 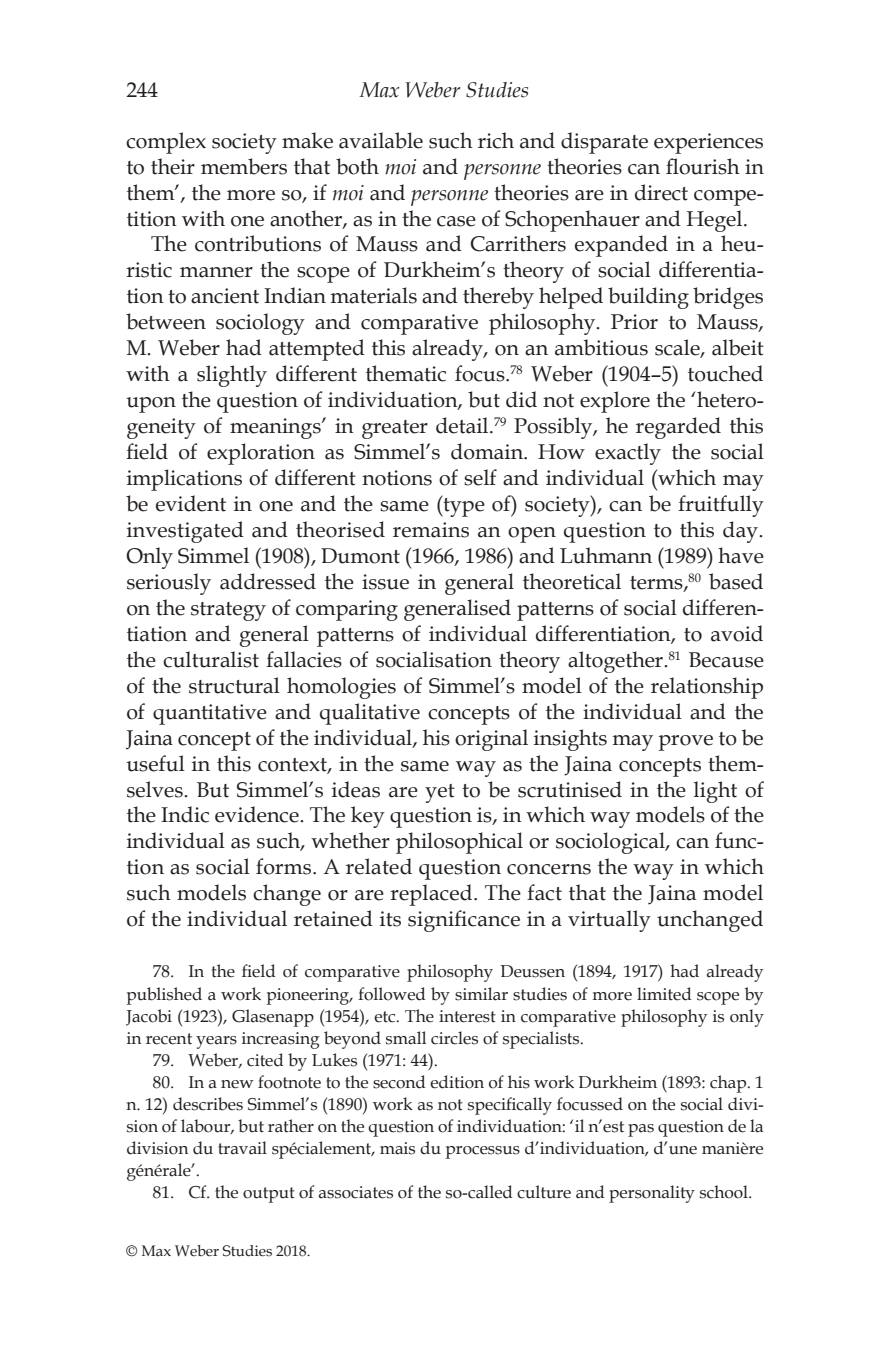 I want to click on personality, so click(x=652, y=1194).
